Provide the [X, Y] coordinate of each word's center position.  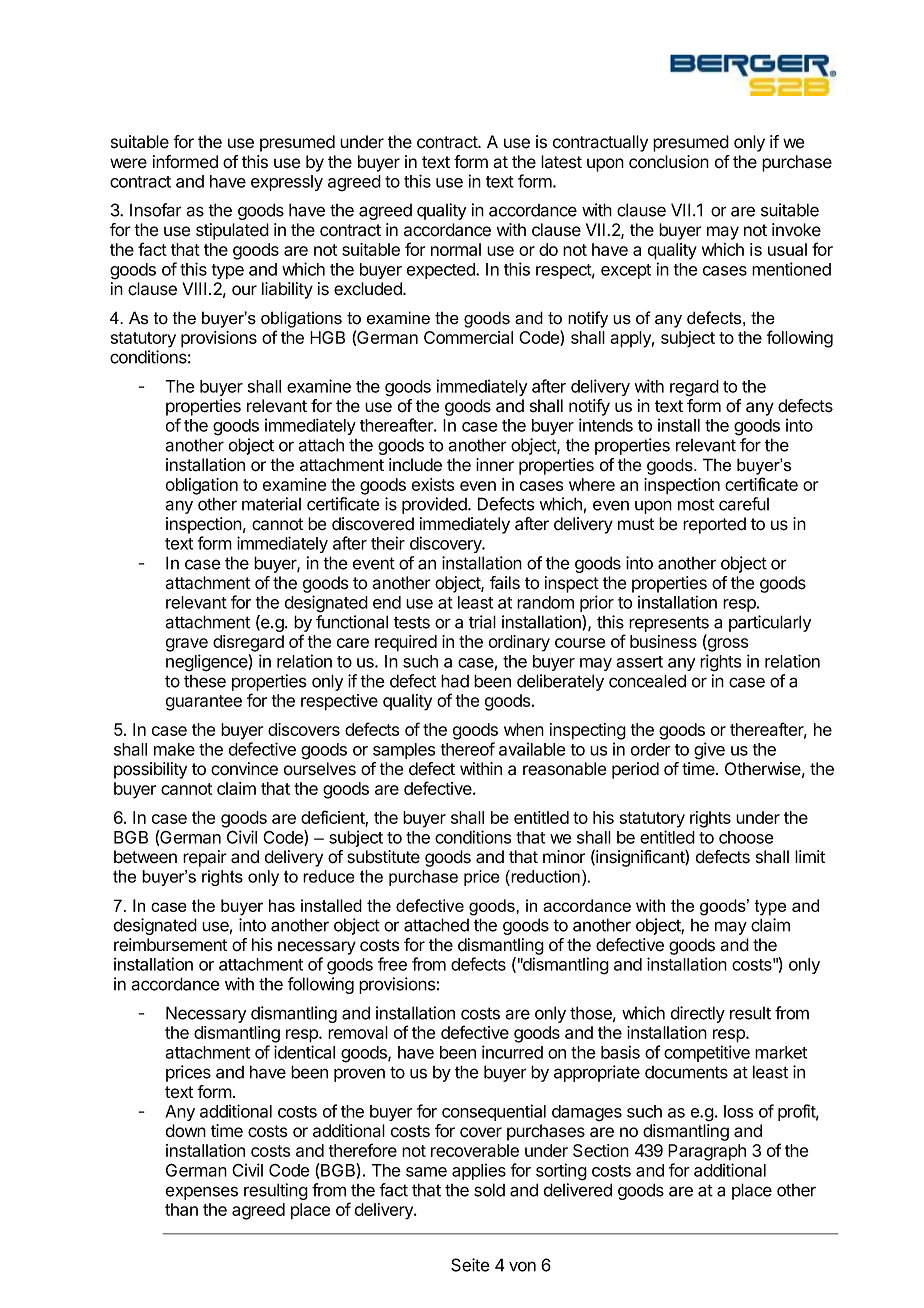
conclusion [669, 162]
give [709, 751]
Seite [470, 1265]
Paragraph [707, 1152]
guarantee [204, 703]
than [181, 1209]
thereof [468, 749]
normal [456, 249]
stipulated [232, 231]
